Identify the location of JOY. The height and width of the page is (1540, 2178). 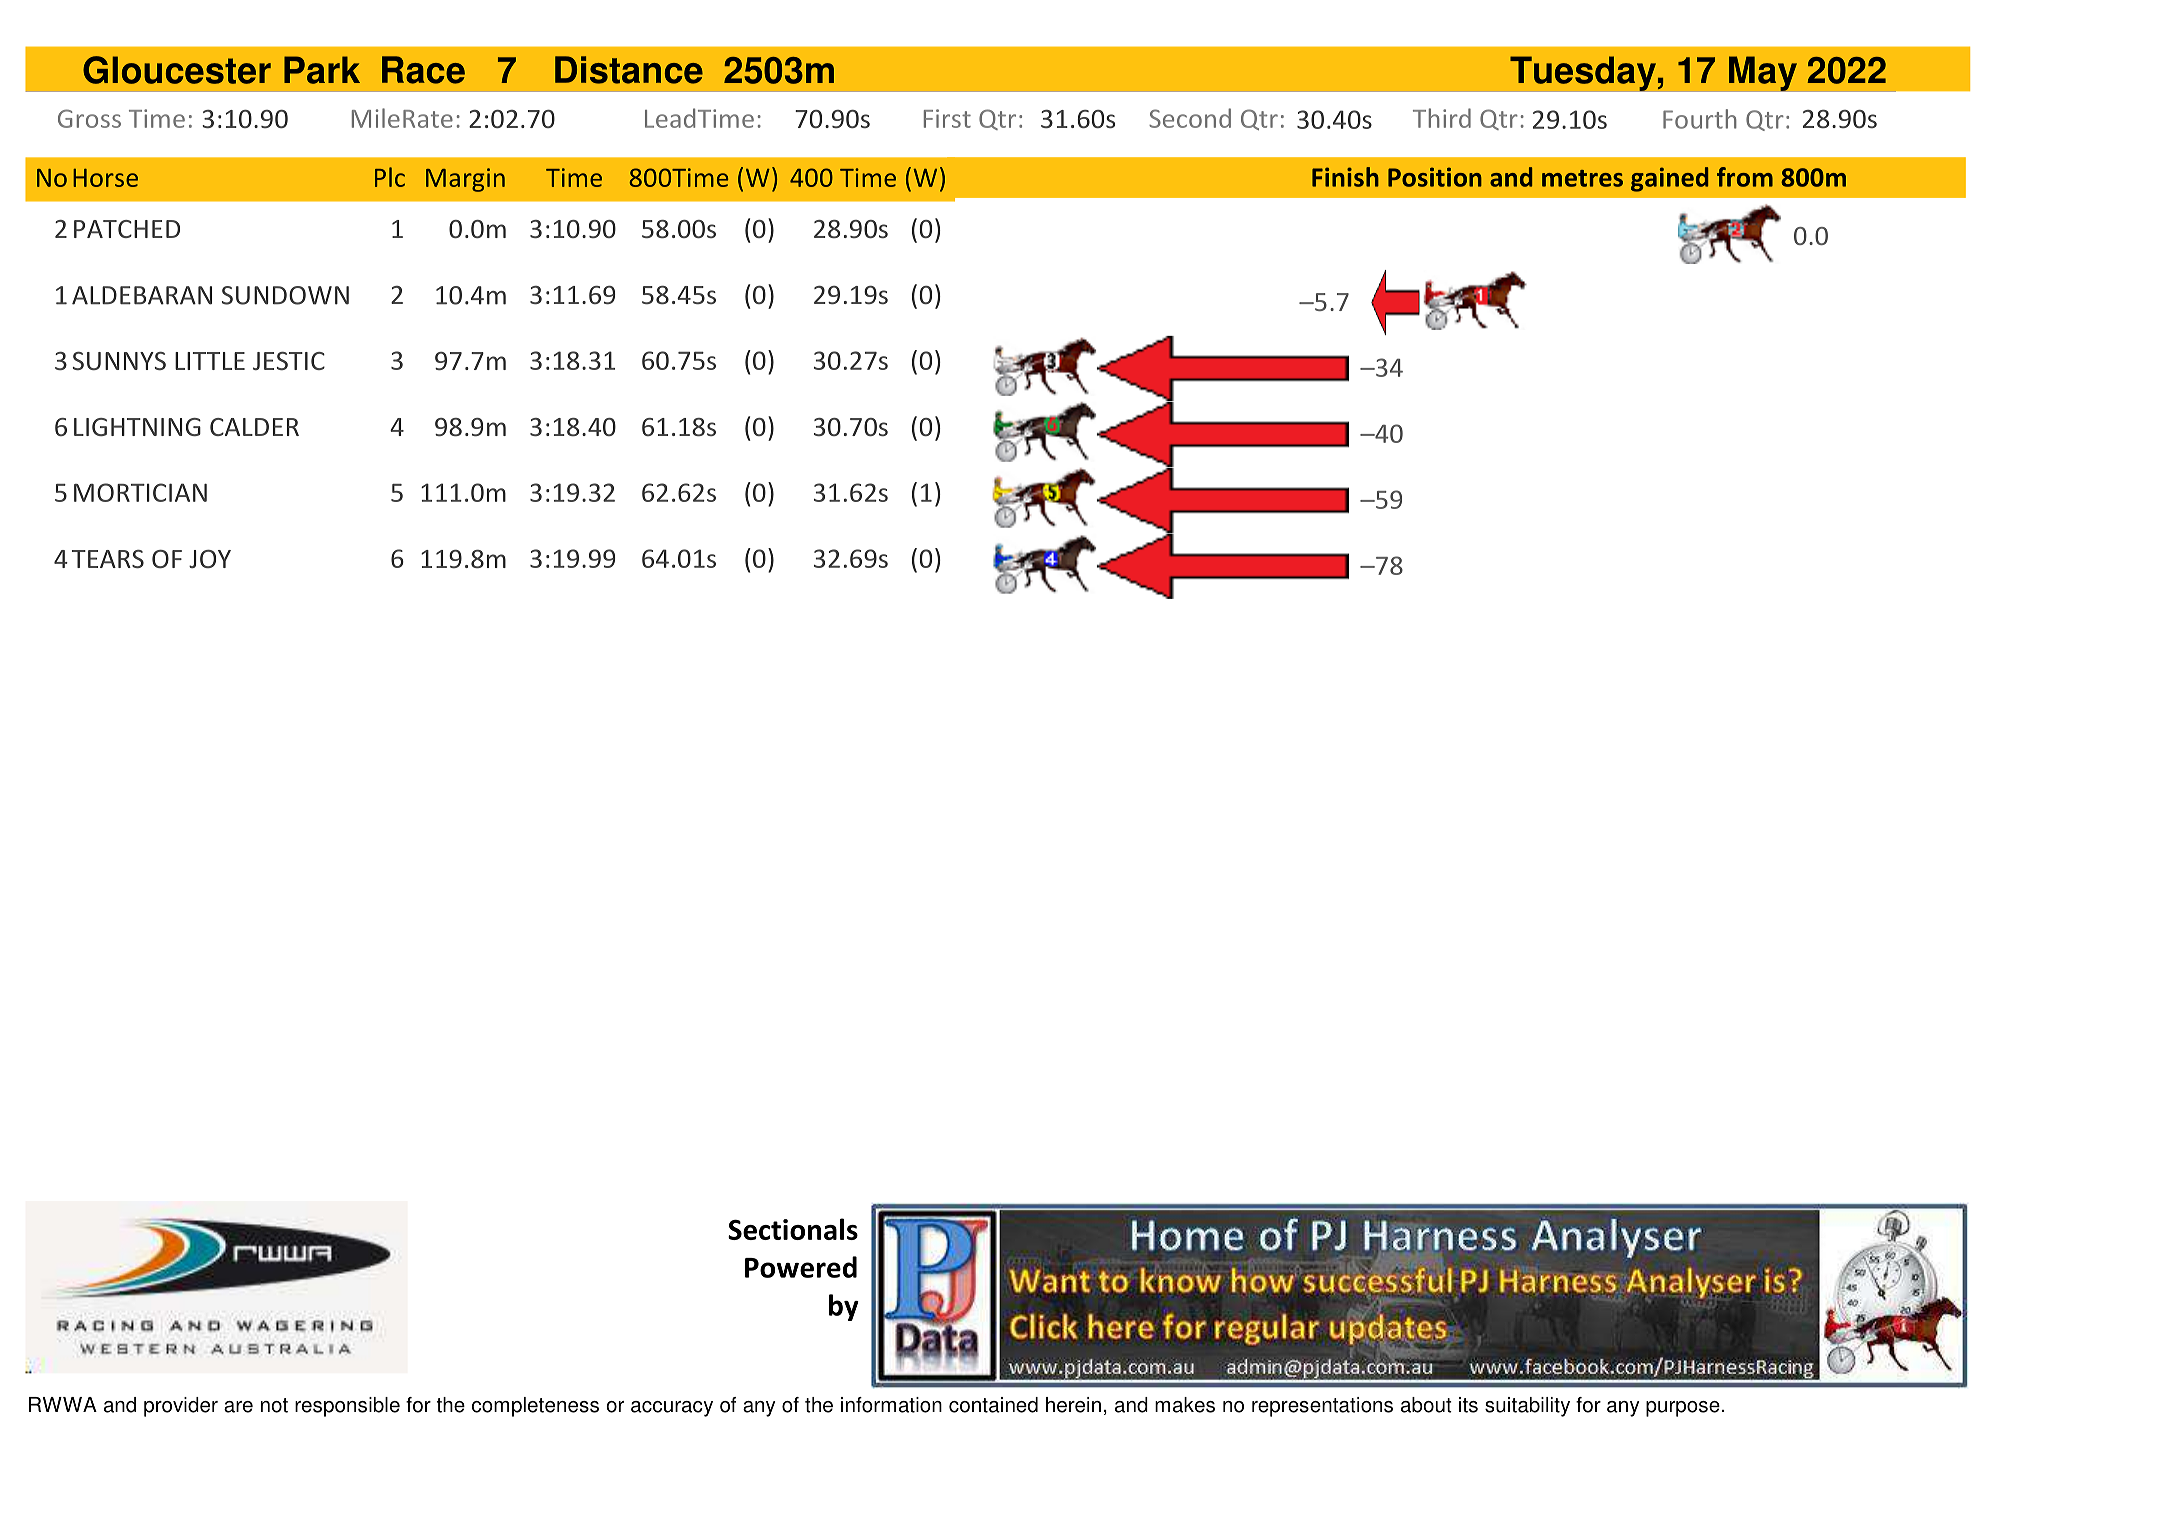
(210, 559).
